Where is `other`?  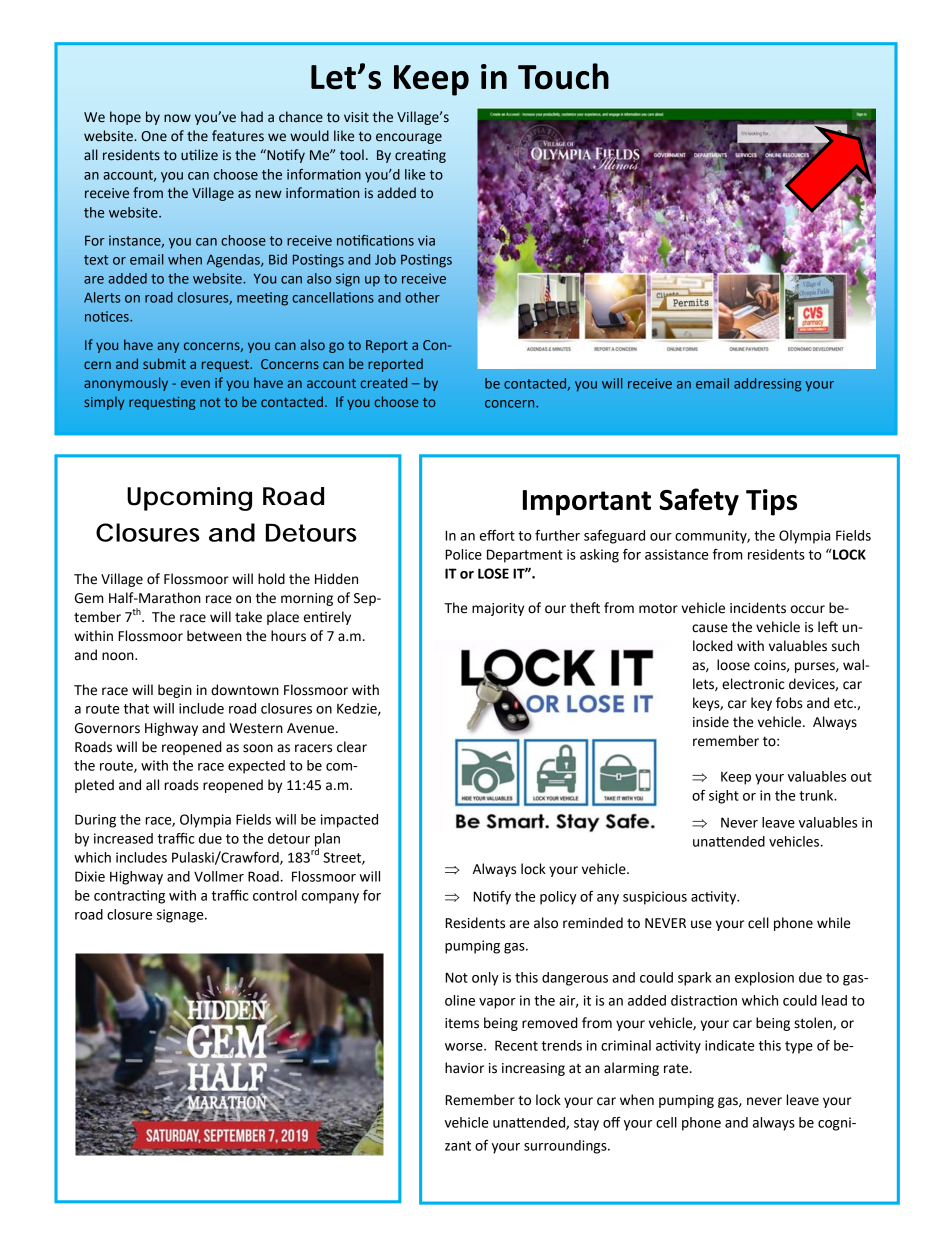
other is located at coordinates (422, 297).
